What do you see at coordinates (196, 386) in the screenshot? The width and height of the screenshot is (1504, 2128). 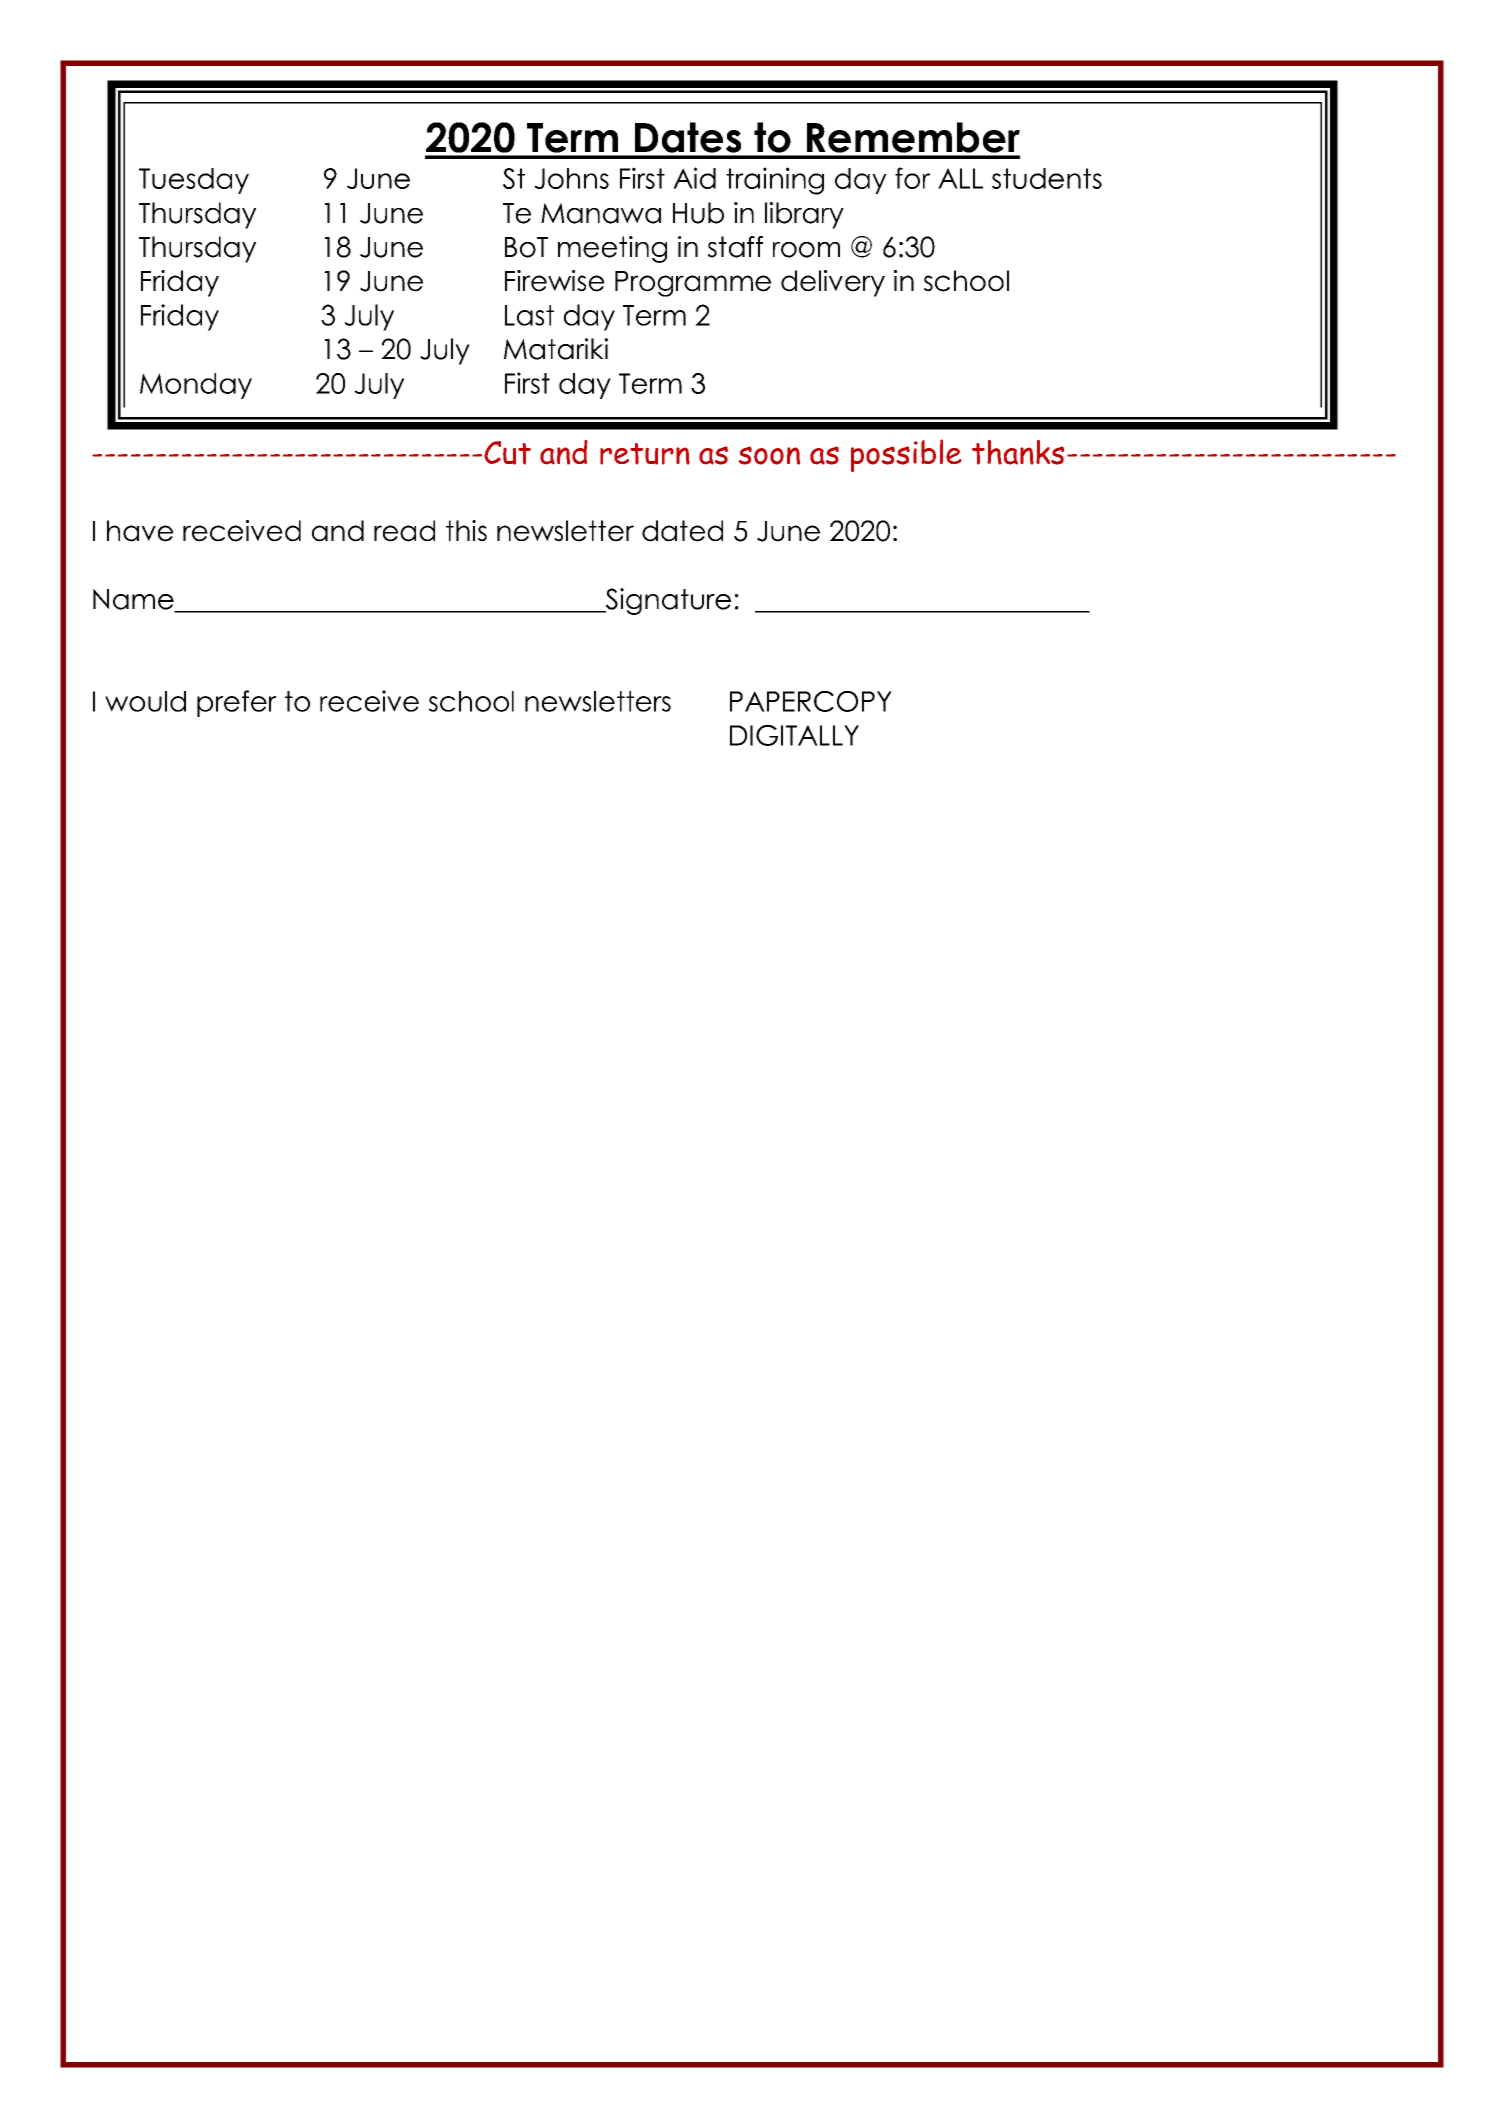 I see `Monday` at bounding box center [196, 386].
